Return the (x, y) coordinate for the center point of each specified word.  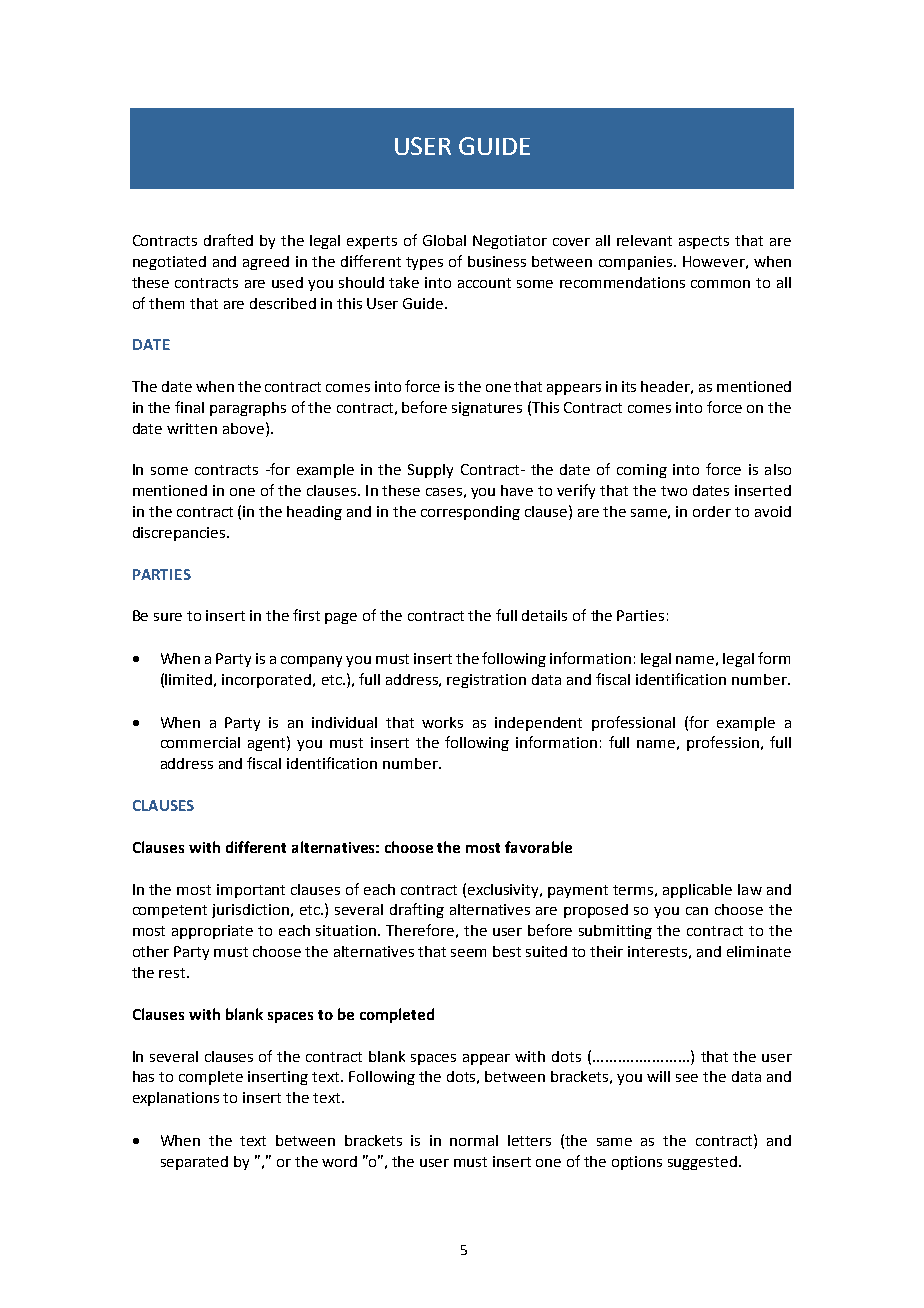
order (712, 511)
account (484, 283)
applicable (697, 891)
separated (194, 1163)
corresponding (470, 513)
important (251, 891)
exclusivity (505, 891)
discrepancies (180, 534)
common (720, 284)
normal (474, 1140)
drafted (228, 240)
